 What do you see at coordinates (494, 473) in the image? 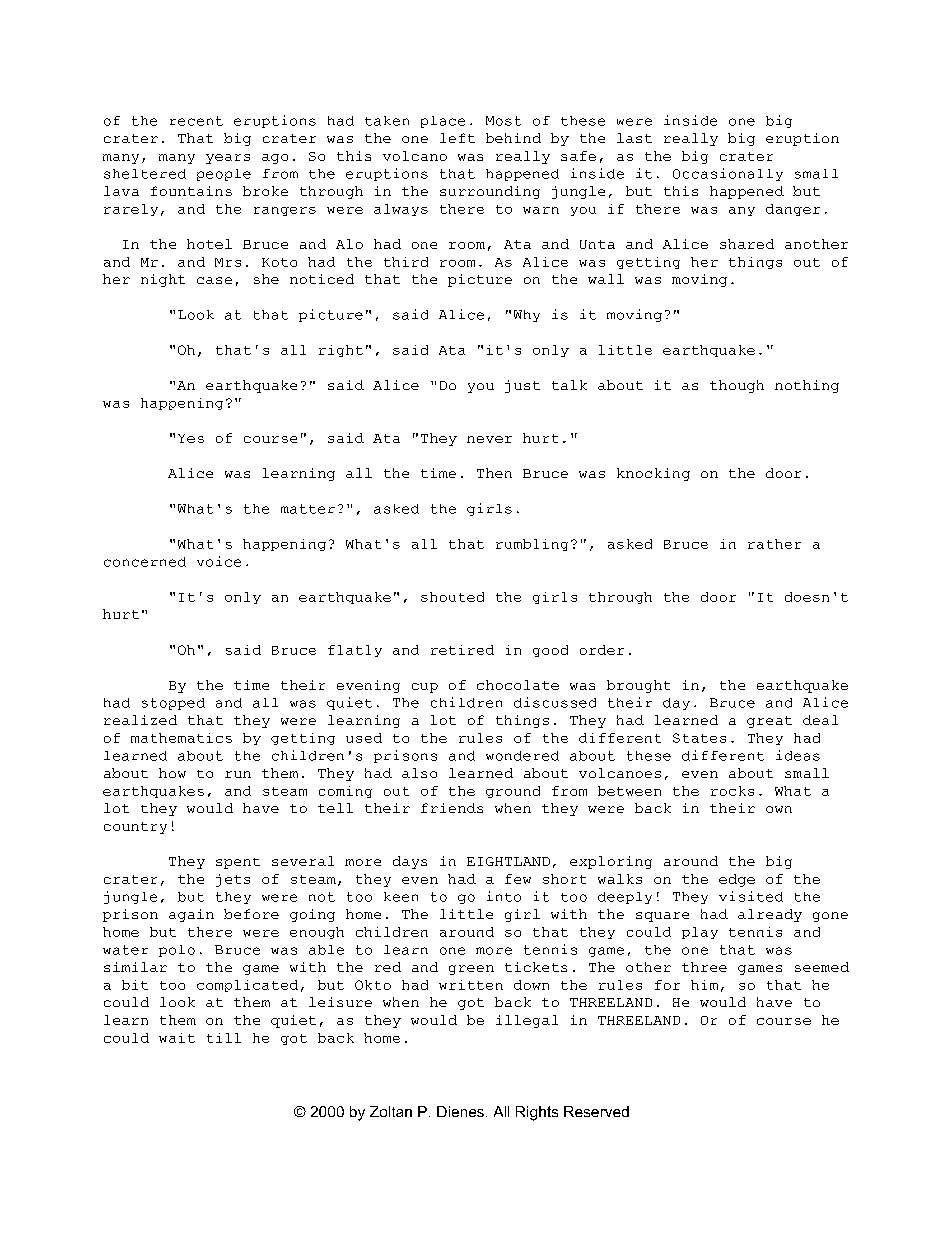
I see `Then` at bounding box center [494, 473].
